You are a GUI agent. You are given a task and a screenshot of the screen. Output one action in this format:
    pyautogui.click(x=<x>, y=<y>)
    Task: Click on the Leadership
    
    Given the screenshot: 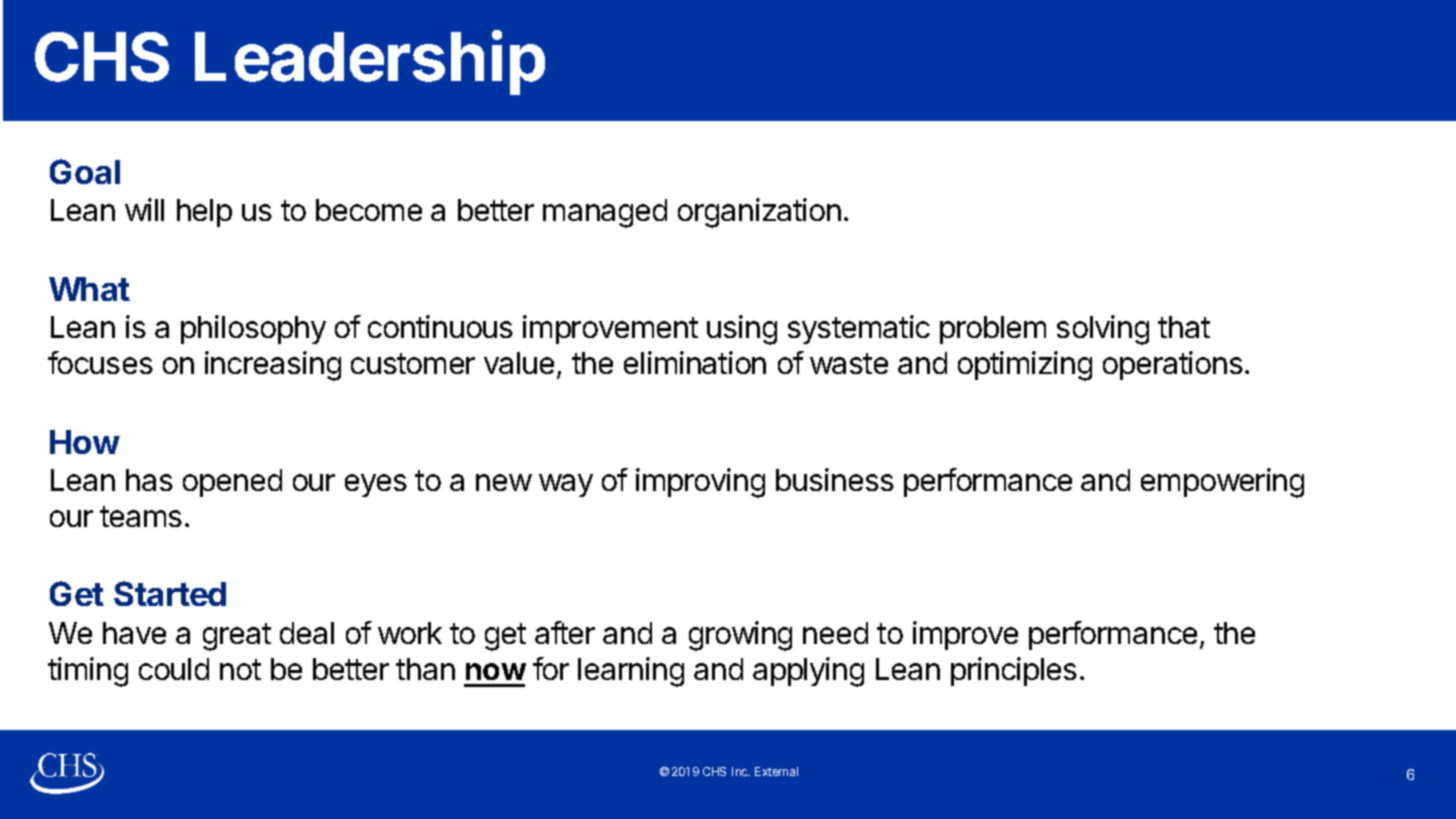 What is the action you would take?
    pyautogui.click(x=370, y=62)
